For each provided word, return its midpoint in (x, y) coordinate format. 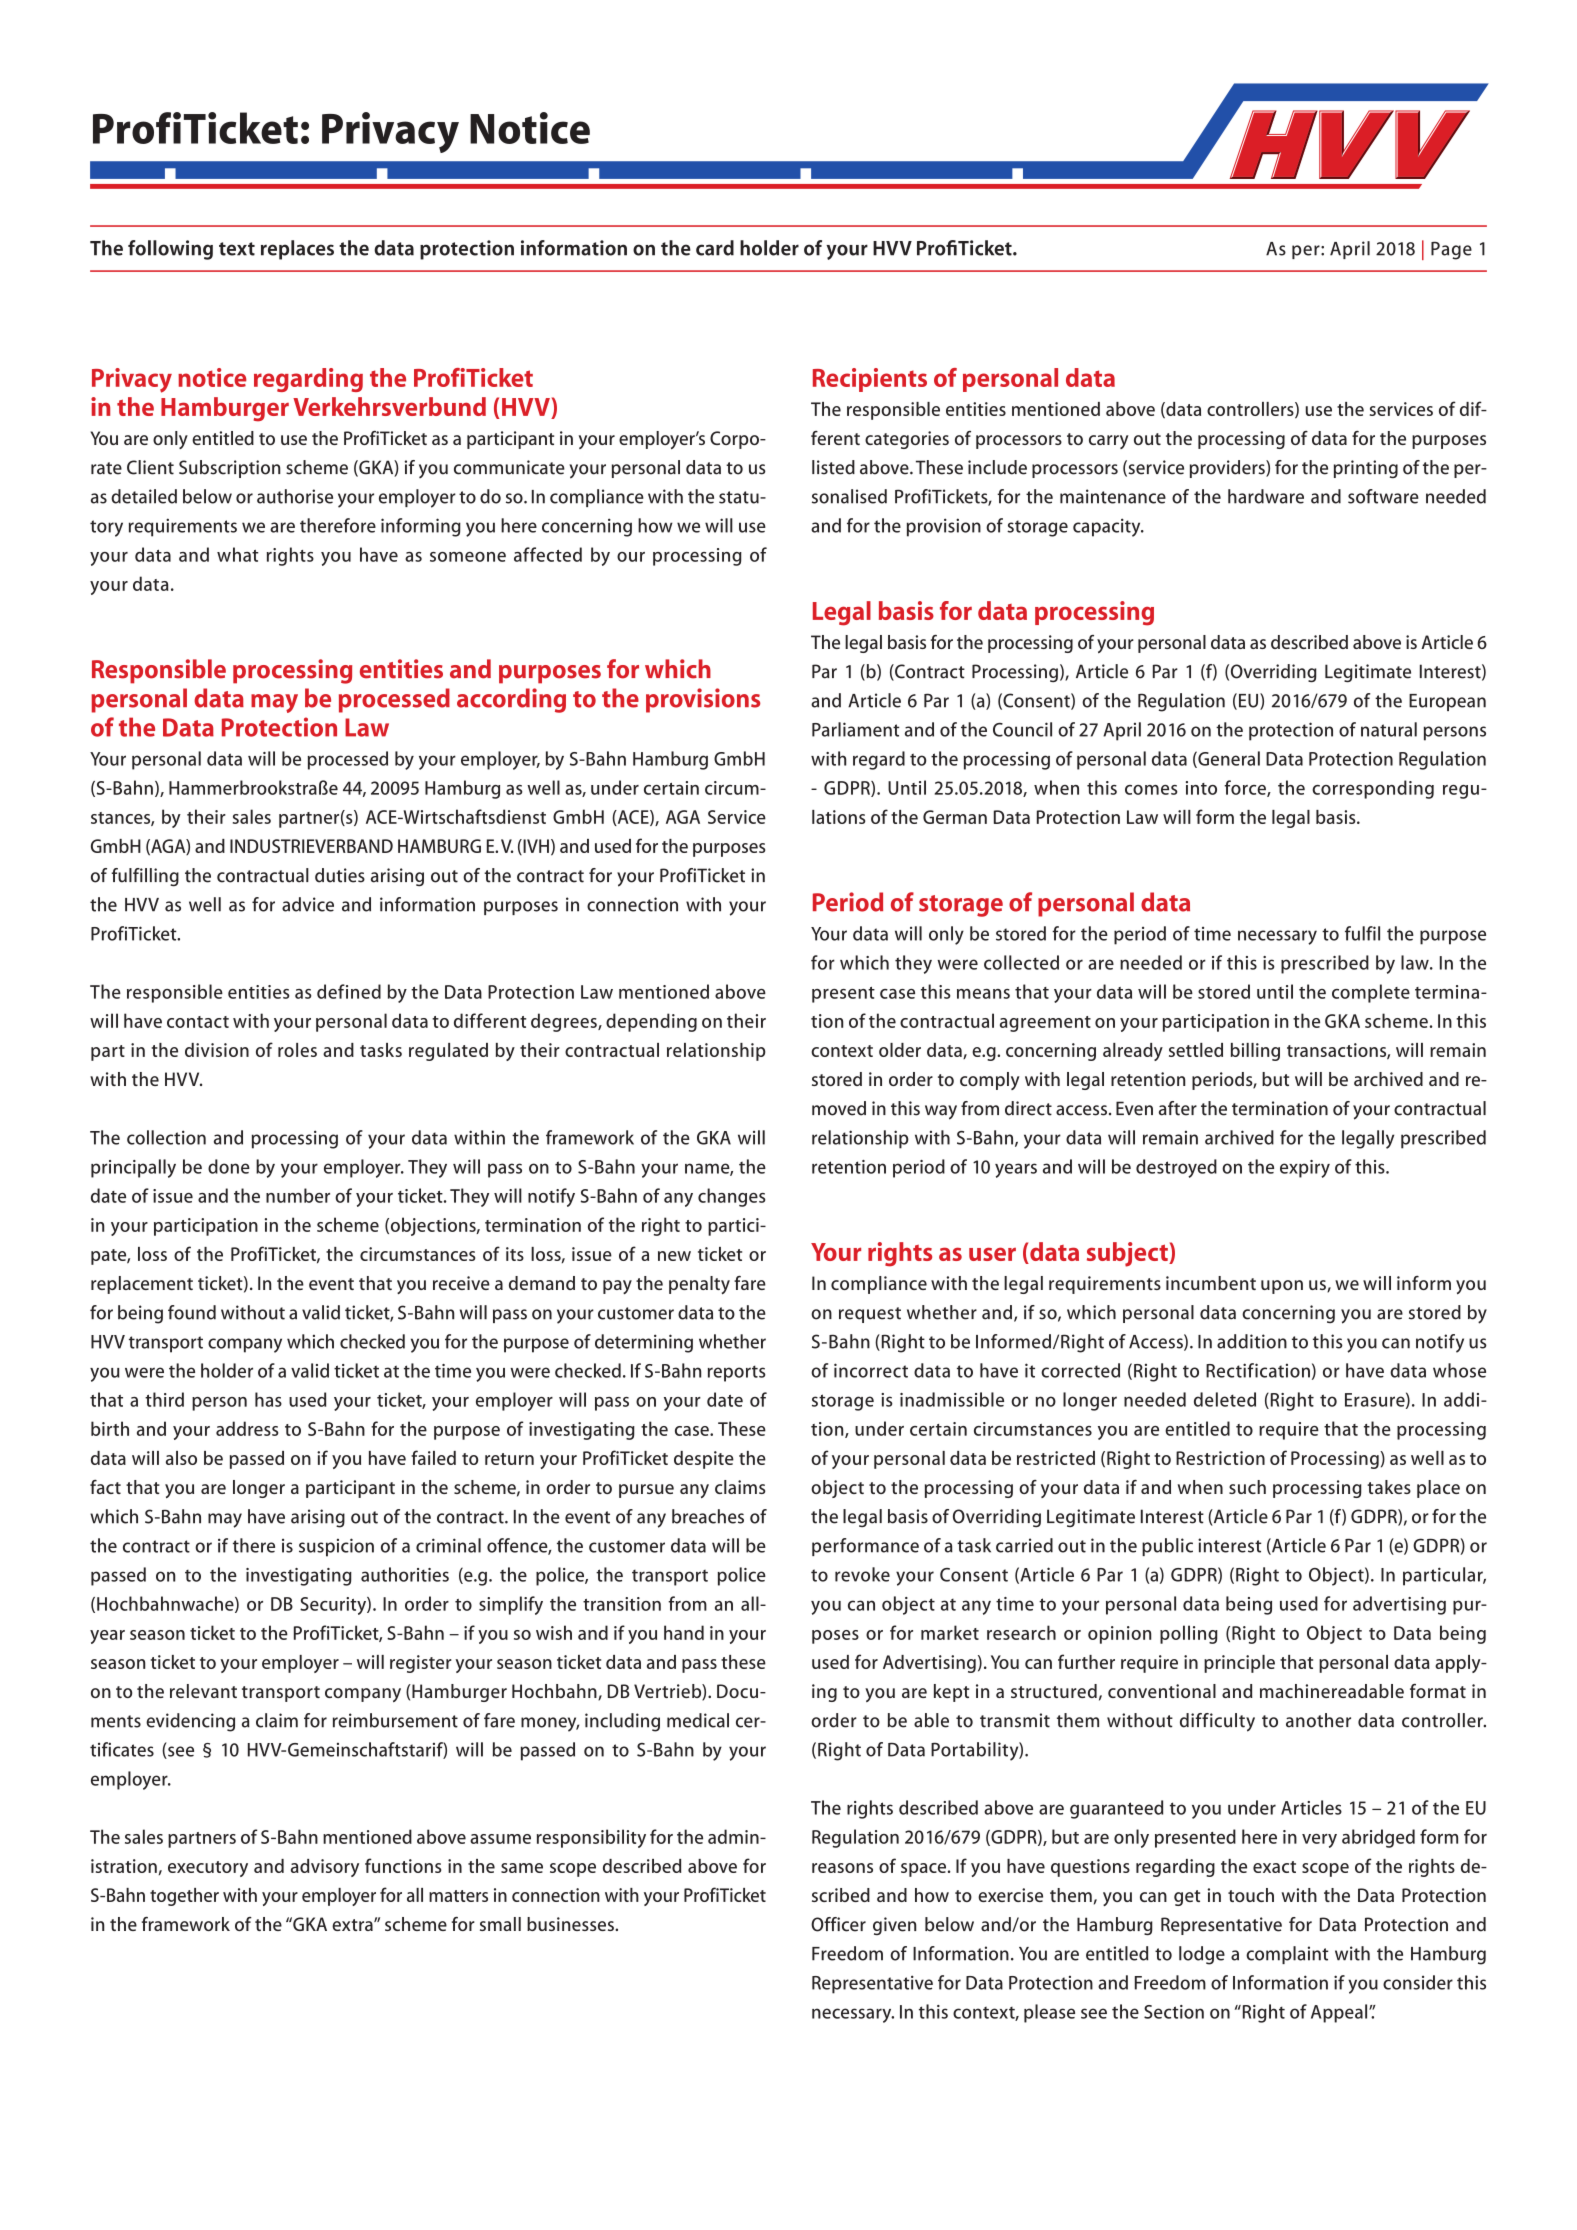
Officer (838, 1924)
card (715, 248)
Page (1451, 250)
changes (732, 1197)
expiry (1305, 1169)
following (170, 250)
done (229, 1166)
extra (353, 1925)
